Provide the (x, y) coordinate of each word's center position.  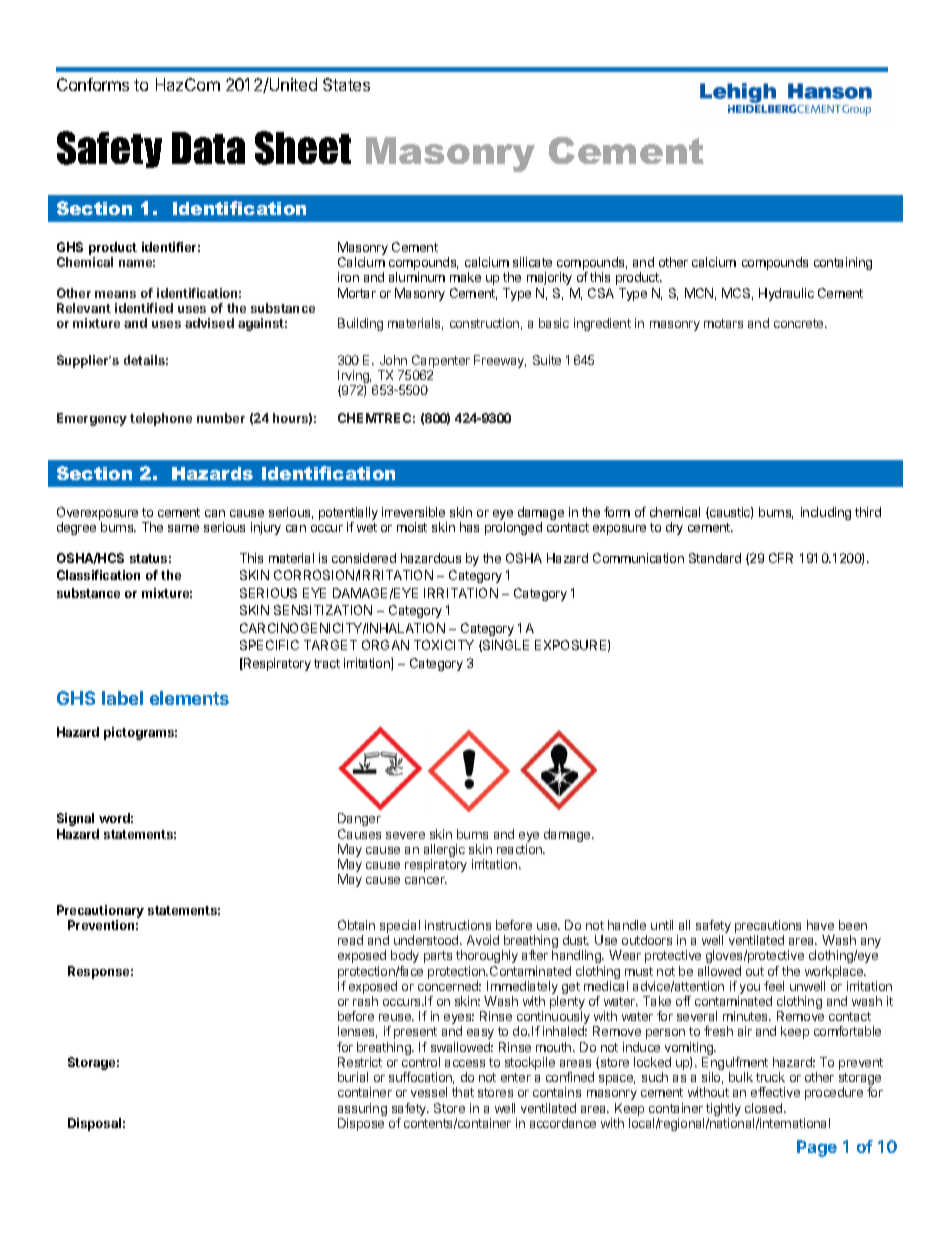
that (463, 1092)
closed (765, 1108)
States (346, 84)
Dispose (361, 1124)
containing (843, 263)
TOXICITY (444, 645)
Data (208, 148)
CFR (781, 558)
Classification (98, 575)
